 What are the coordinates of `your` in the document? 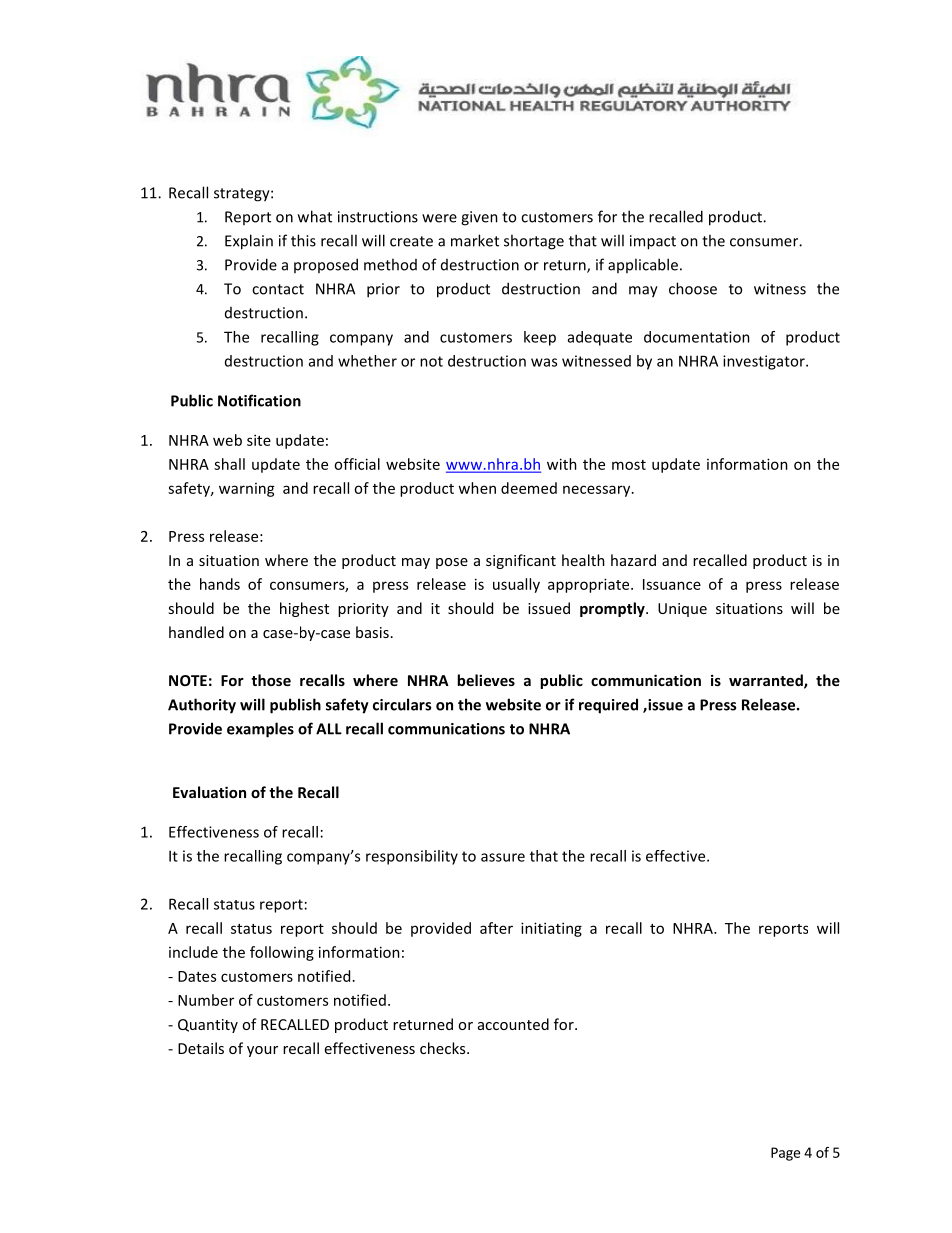 It's located at (262, 1051).
